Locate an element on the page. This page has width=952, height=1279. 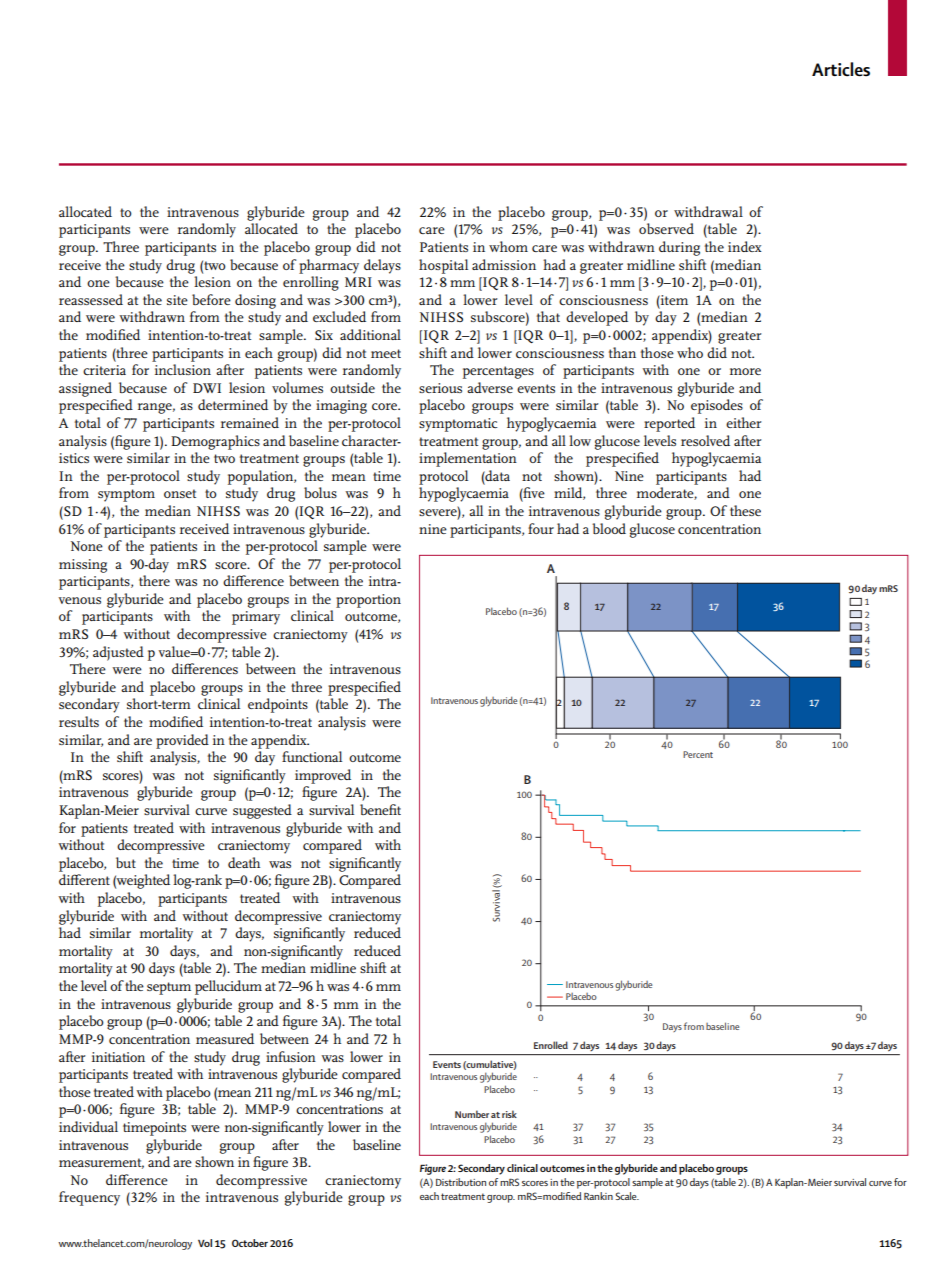
risk is located at coordinates (509, 1114).
